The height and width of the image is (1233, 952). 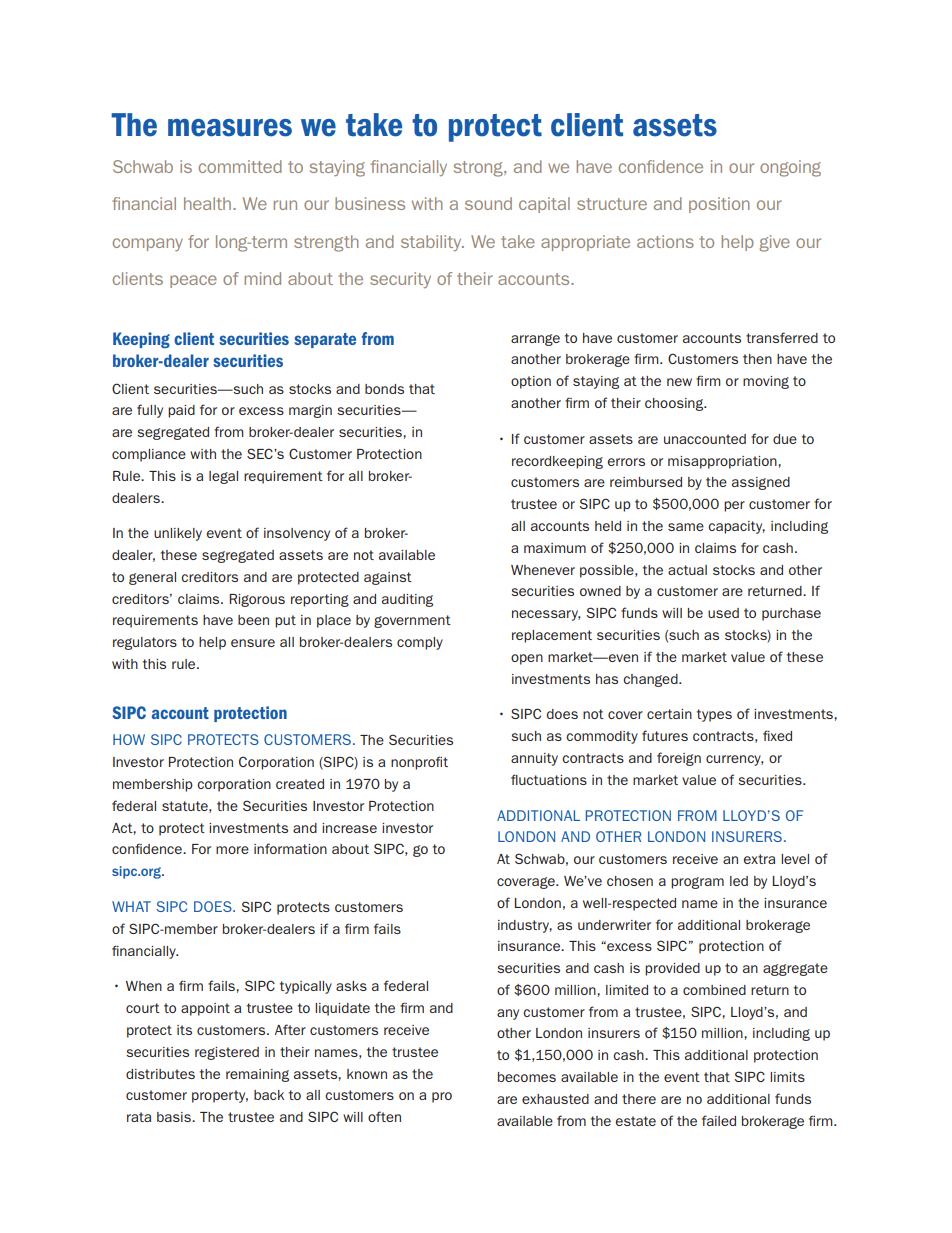 What do you see at coordinates (719, 205) in the image?
I see `position` at bounding box center [719, 205].
